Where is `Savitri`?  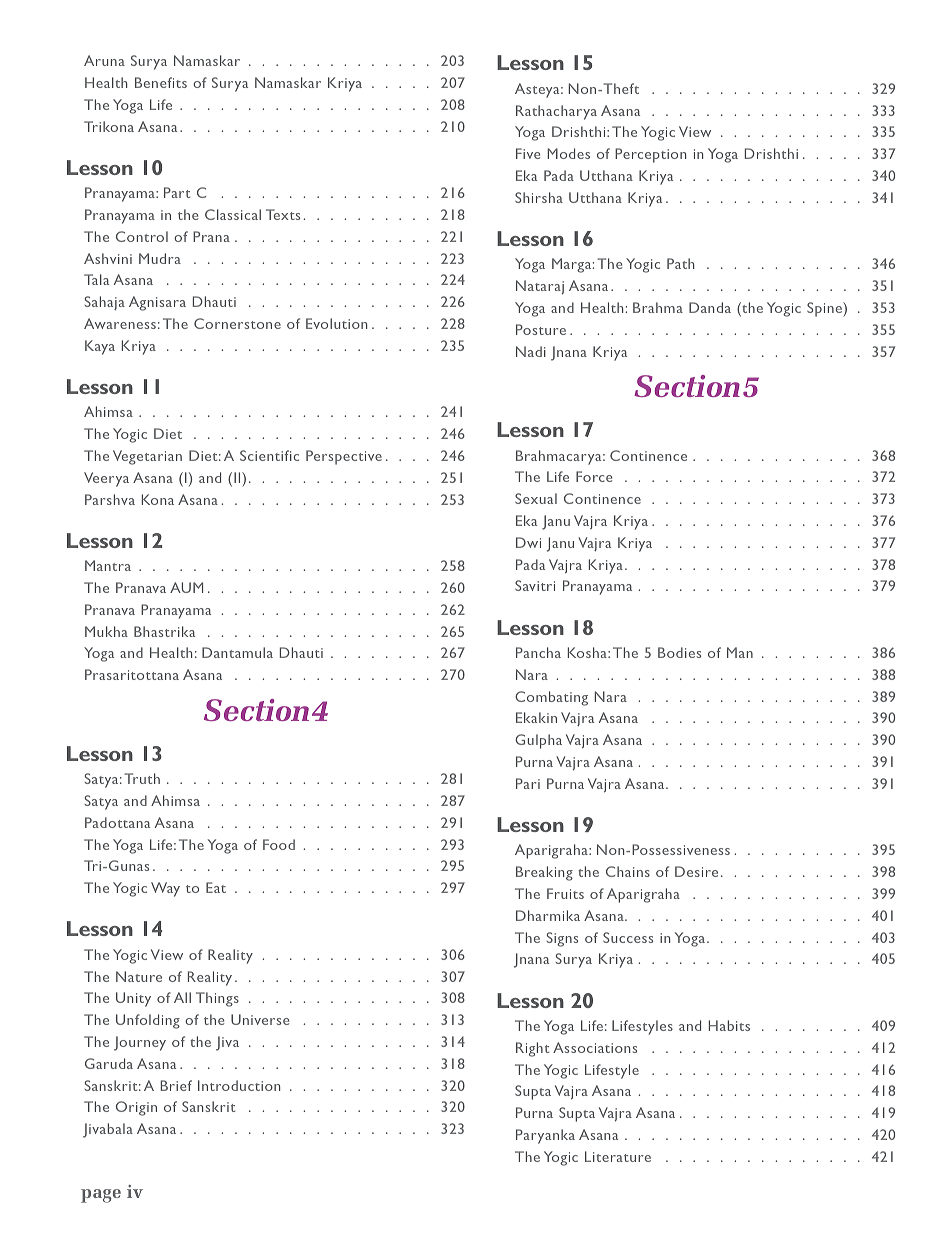
Savitri is located at coordinates (535, 585).
